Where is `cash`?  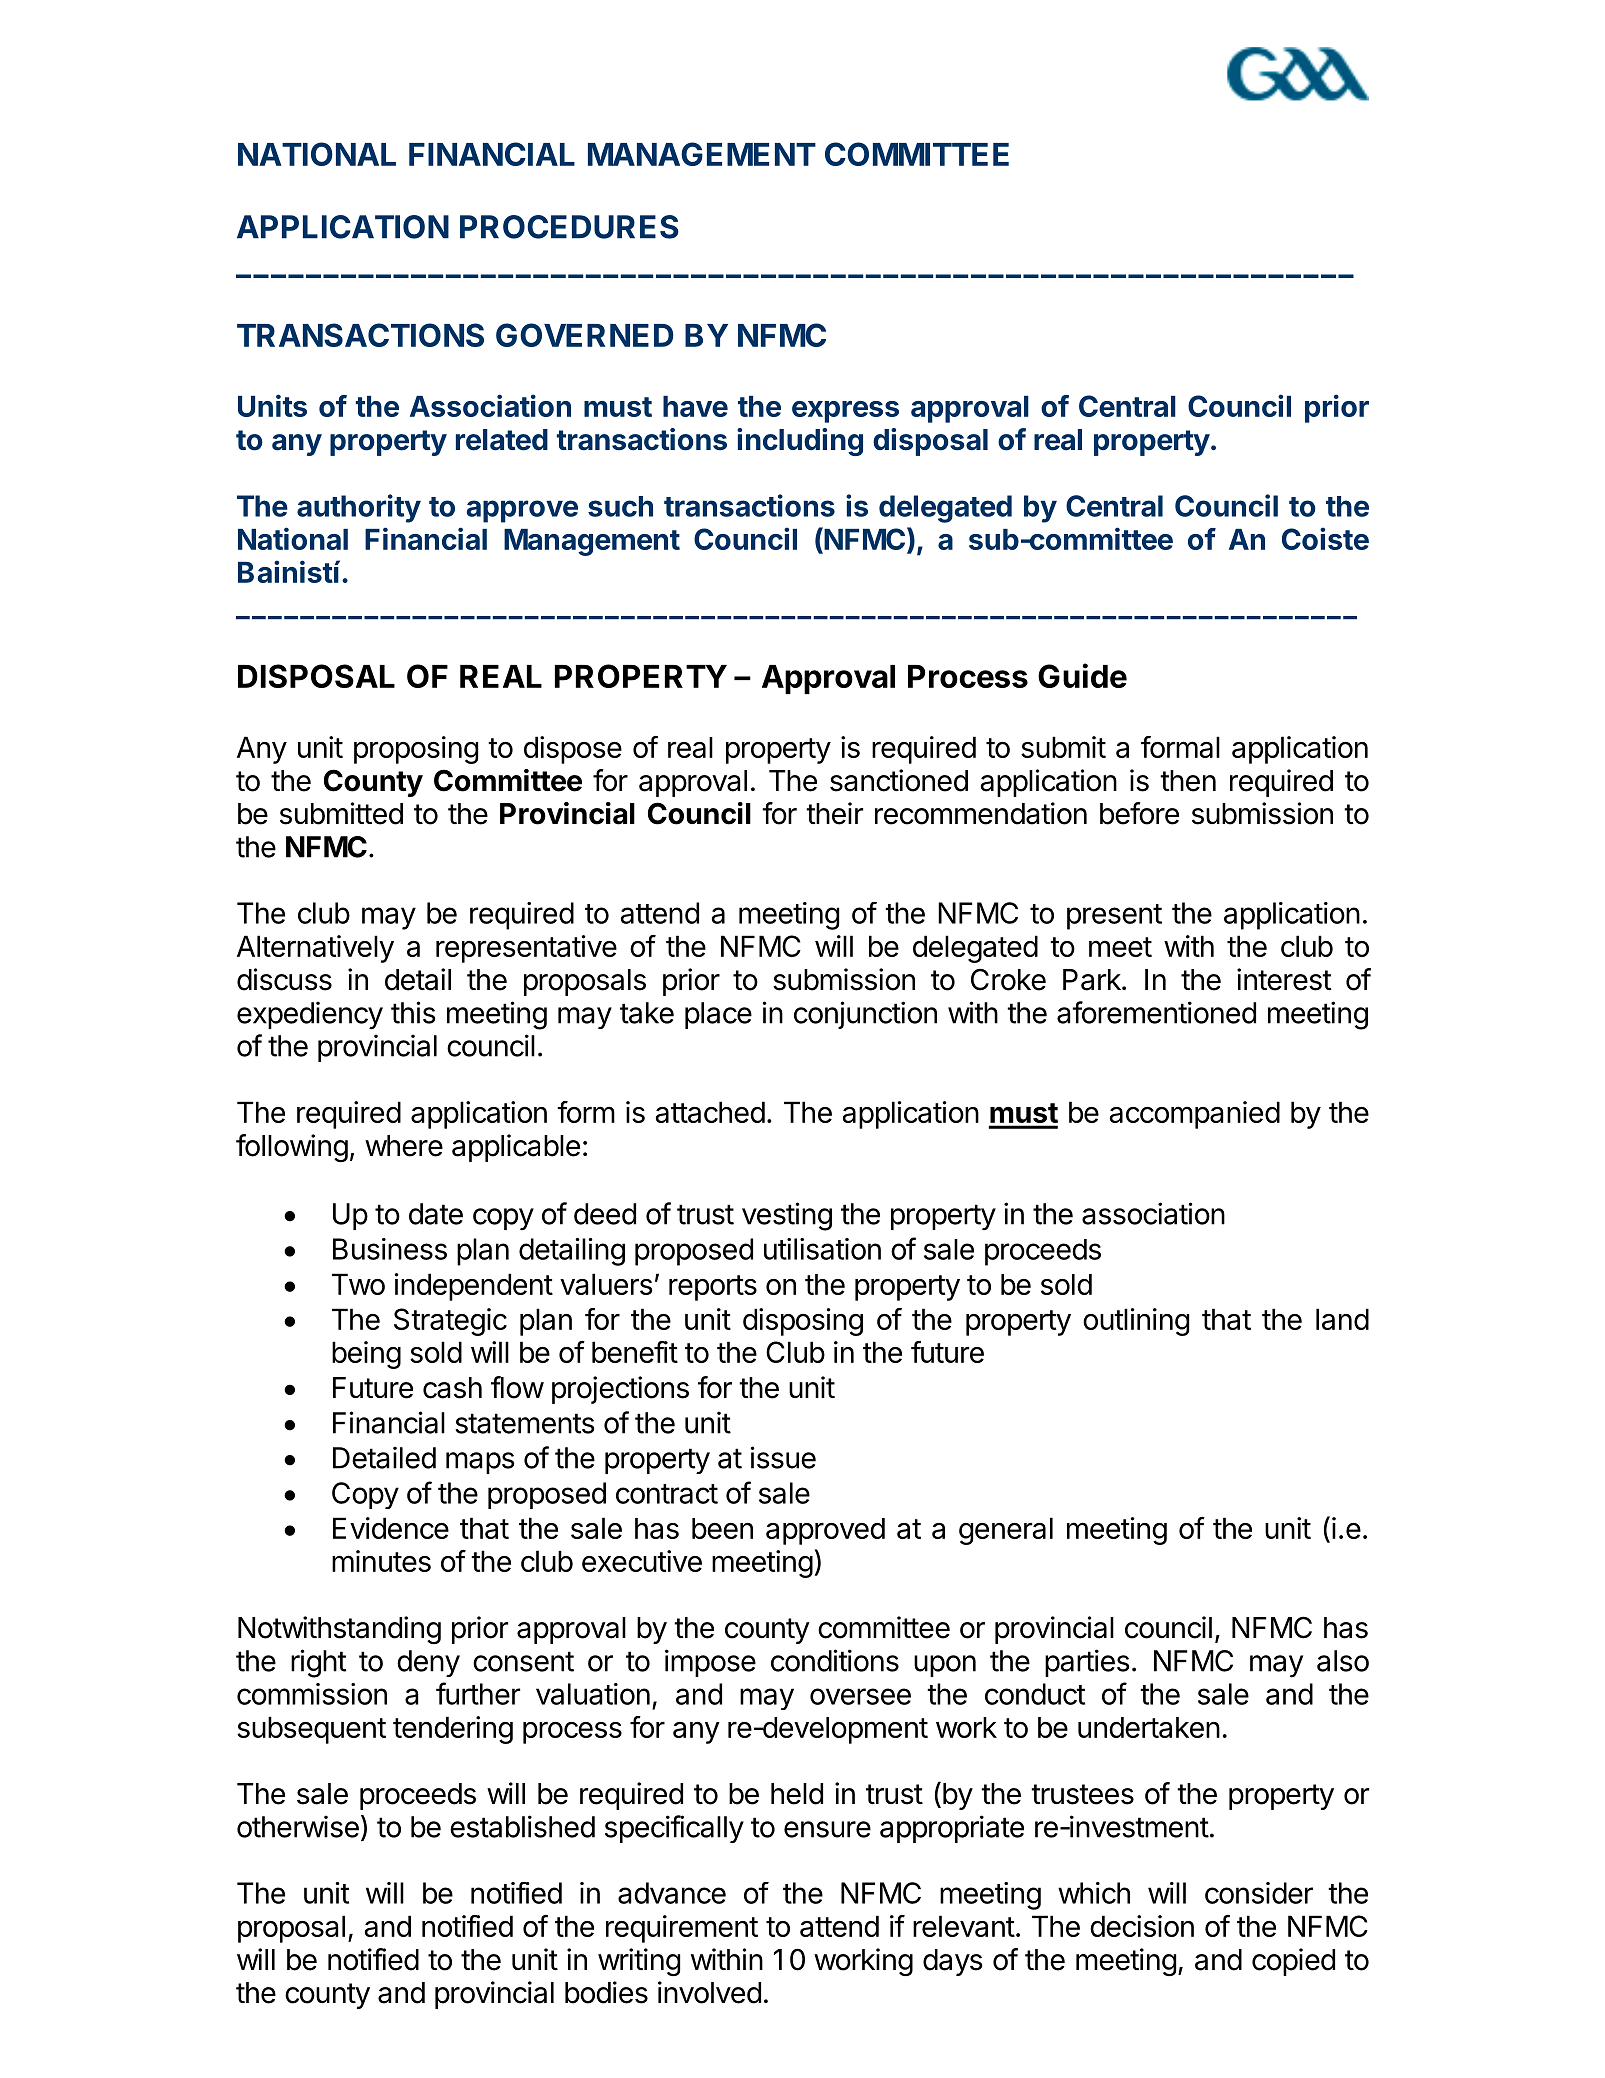
cash is located at coordinates (452, 1388).
